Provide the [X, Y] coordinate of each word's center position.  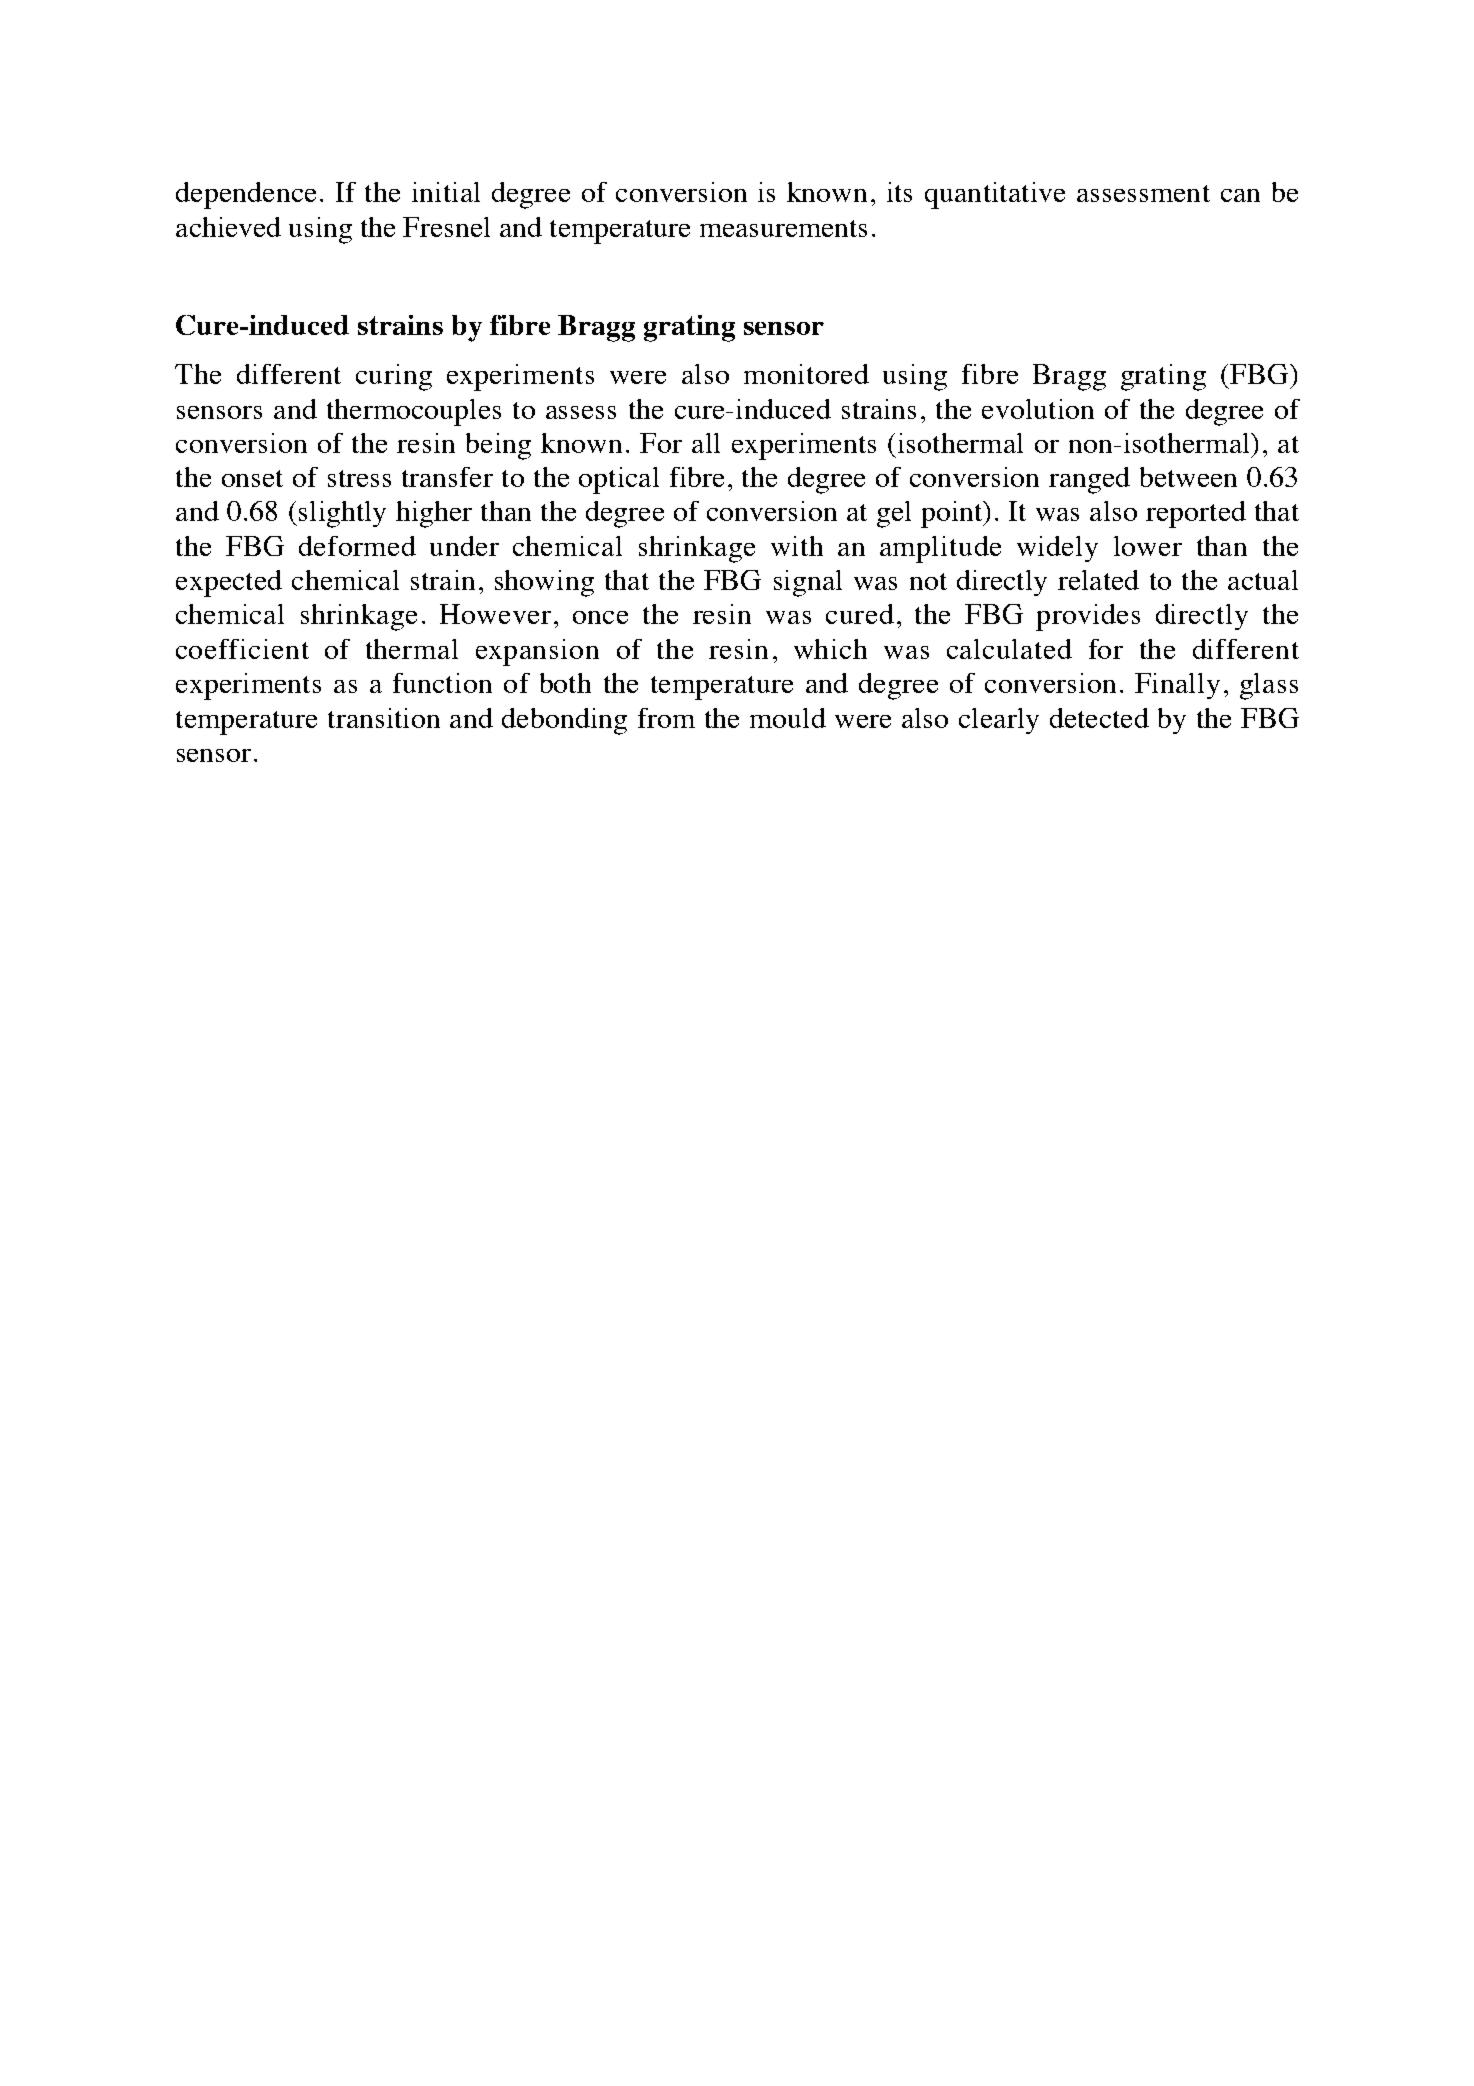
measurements [783, 228]
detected [1099, 718]
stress [359, 478]
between [1188, 477]
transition [384, 718]
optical [619, 480]
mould [788, 718]
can [1240, 195]
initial [446, 192]
